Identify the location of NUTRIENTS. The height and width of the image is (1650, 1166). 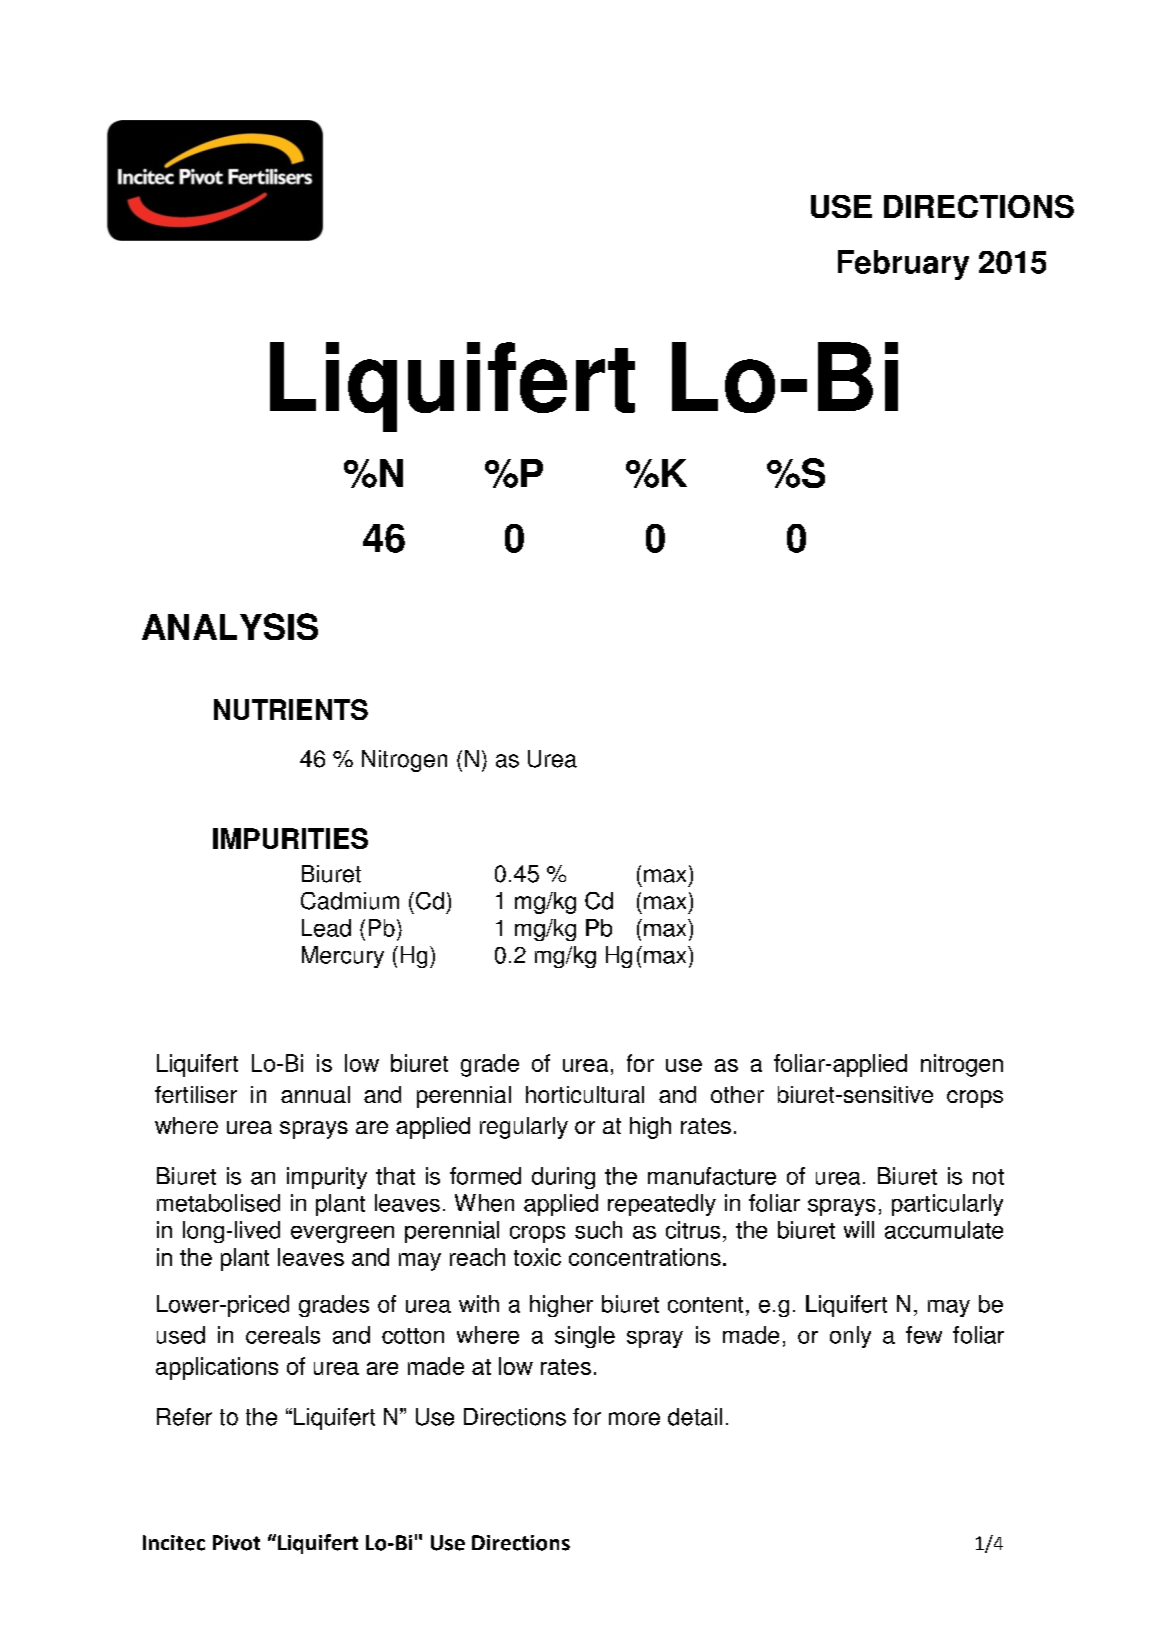
(291, 709).
